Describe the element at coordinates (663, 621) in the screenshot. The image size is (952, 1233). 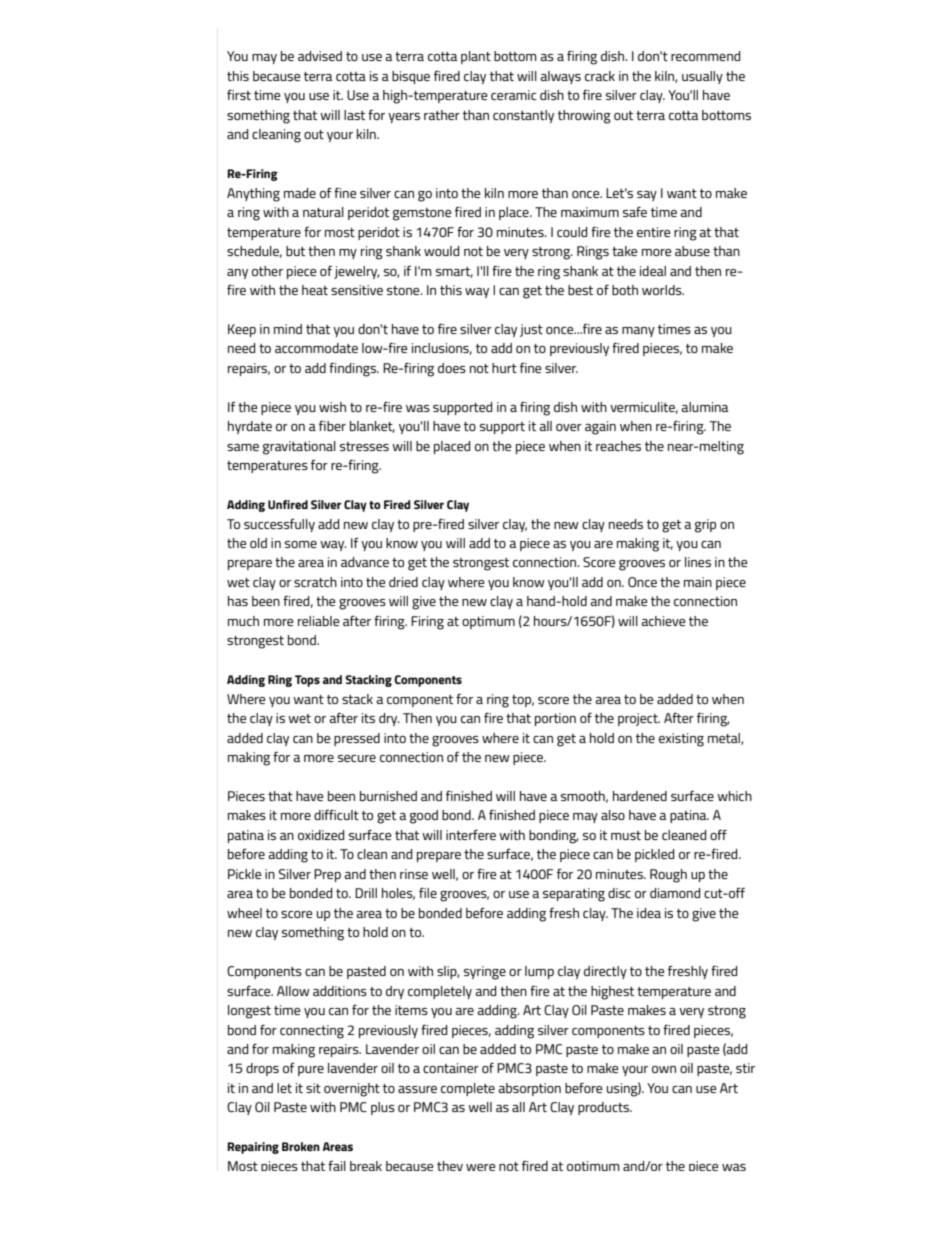
I see `achieve` at that location.
